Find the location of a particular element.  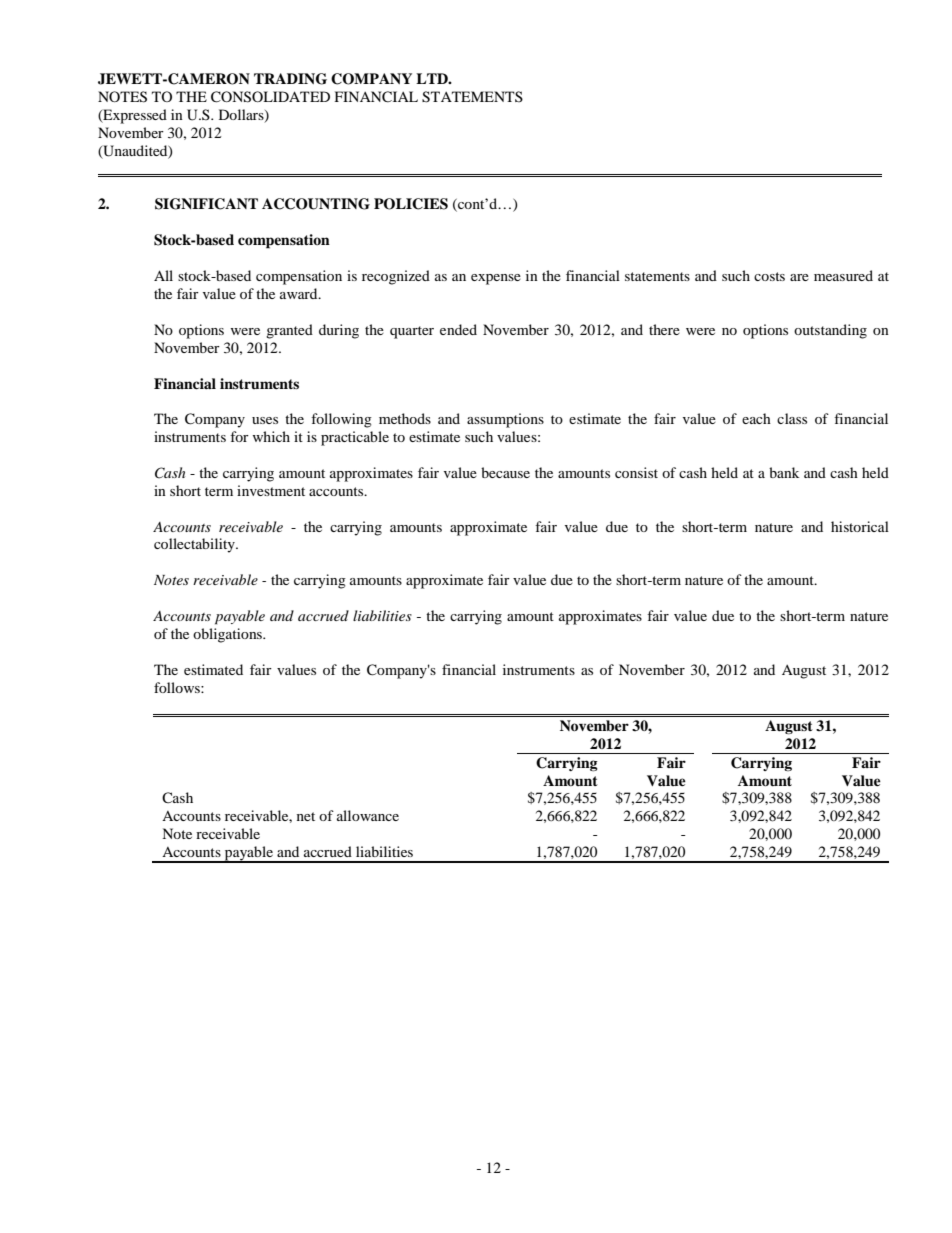

because is located at coordinates (505, 472).
